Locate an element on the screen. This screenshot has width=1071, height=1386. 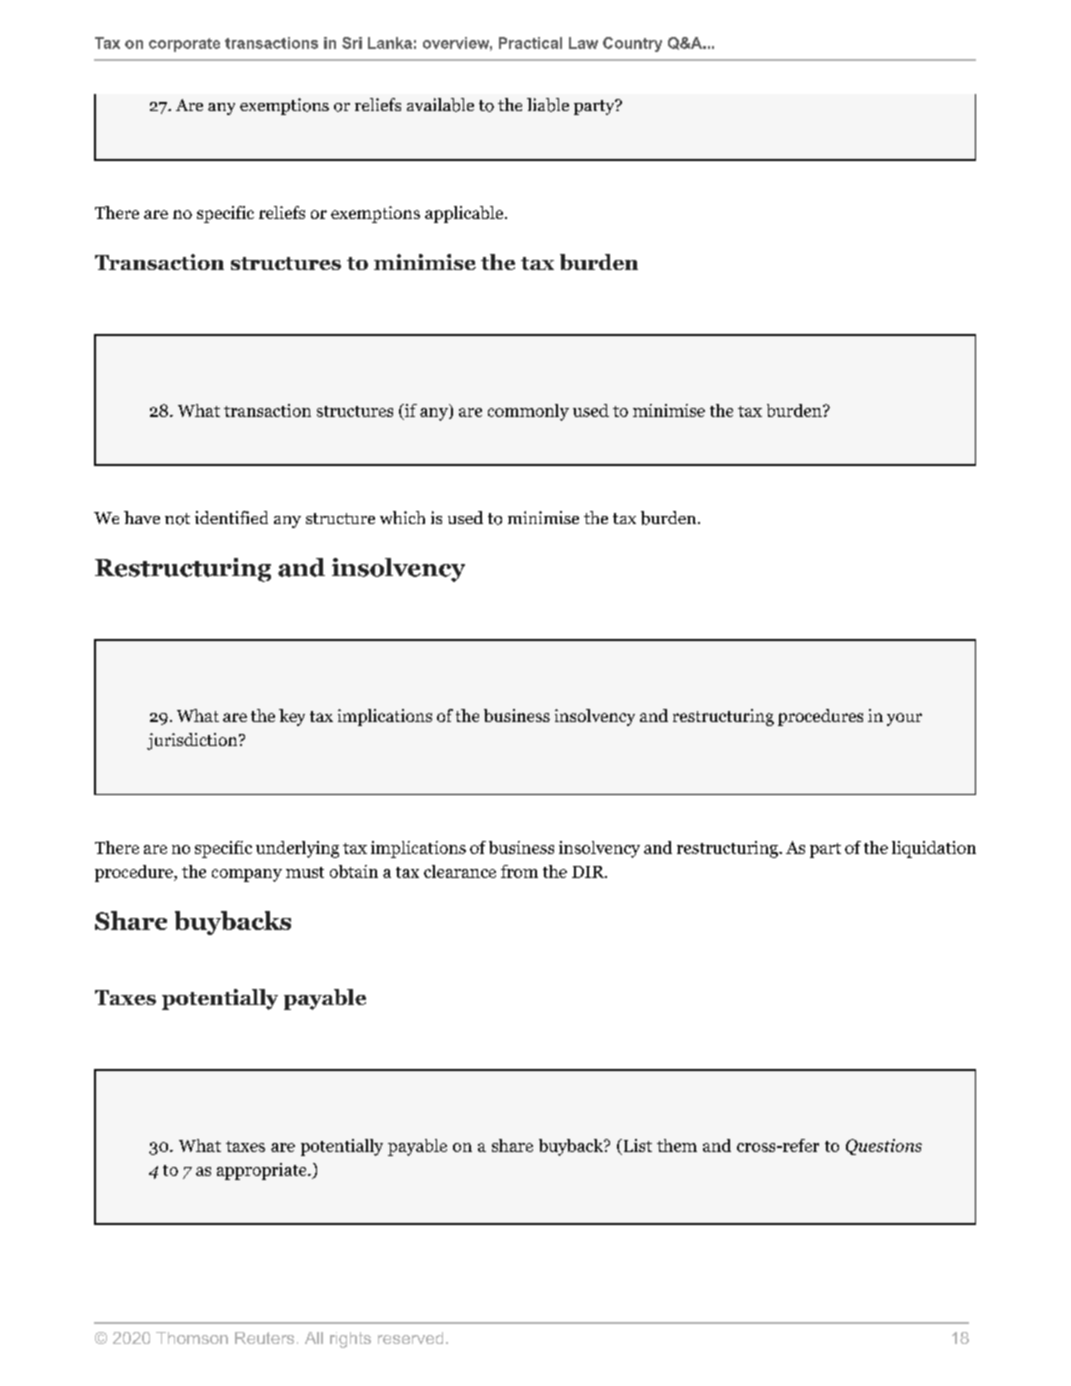
from is located at coordinates (519, 871).
